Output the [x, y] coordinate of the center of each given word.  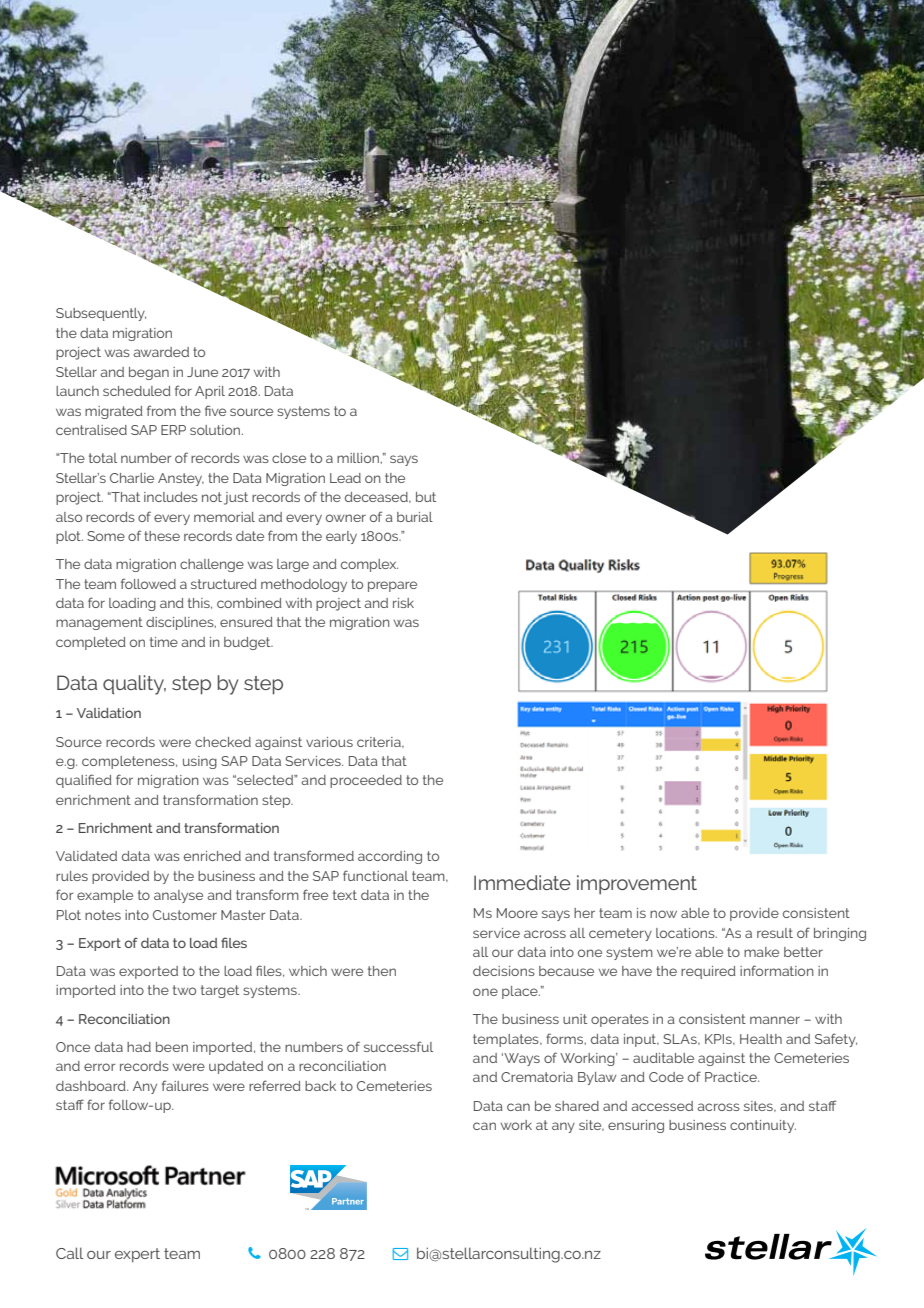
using [200, 762]
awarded [161, 352]
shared [577, 1106]
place [521, 992]
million [359, 458]
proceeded [366, 781]
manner [775, 1020]
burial [415, 517]
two [184, 990]
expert [137, 1255]
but [426, 497]
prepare [392, 586]
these [162, 536]
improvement [637, 885]
